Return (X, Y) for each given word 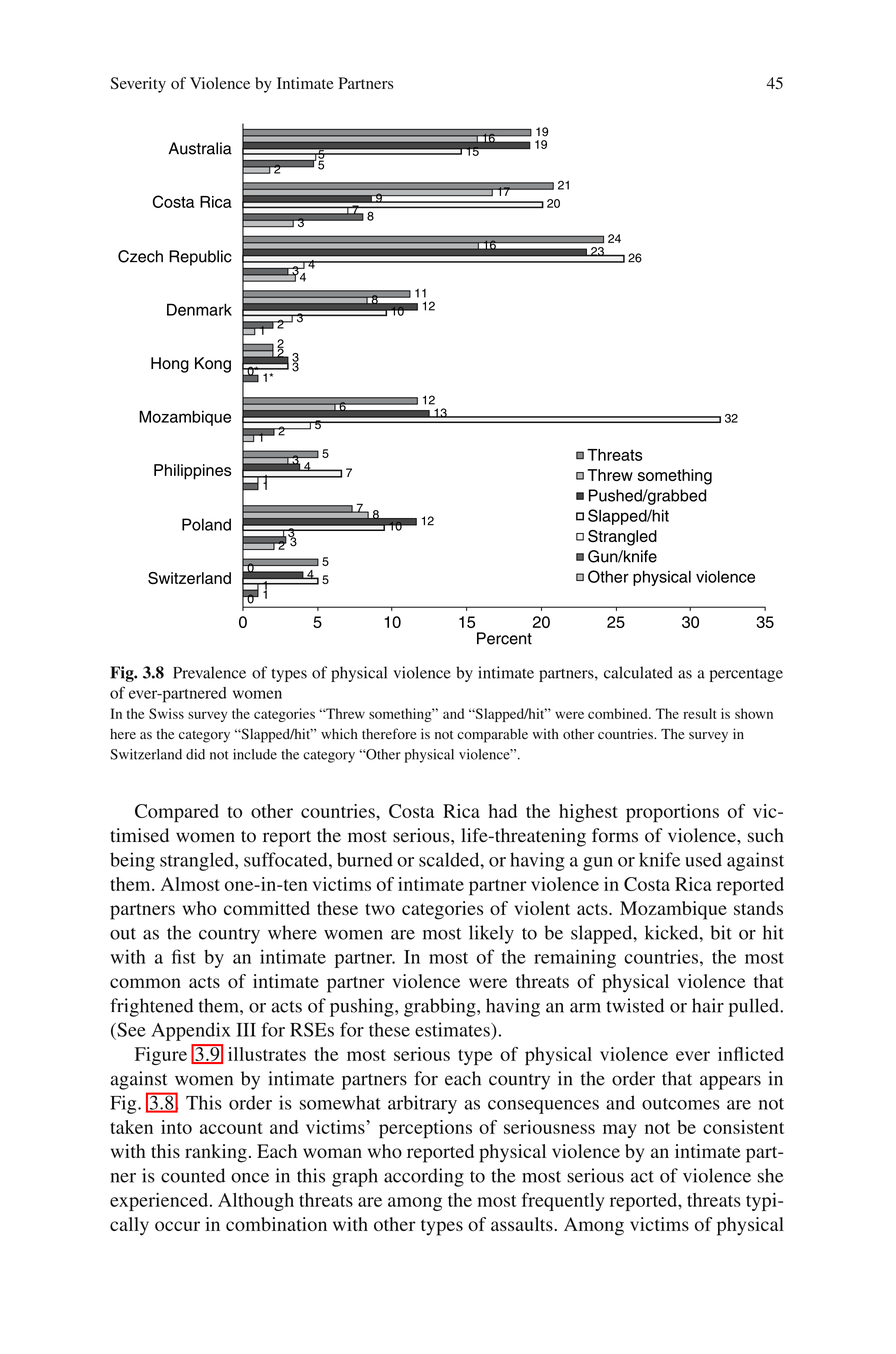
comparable (492, 735)
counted (193, 1175)
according (424, 1177)
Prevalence (209, 672)
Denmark (199, 309)
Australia (200, 148)
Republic (200, 258)
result (699, 713)
